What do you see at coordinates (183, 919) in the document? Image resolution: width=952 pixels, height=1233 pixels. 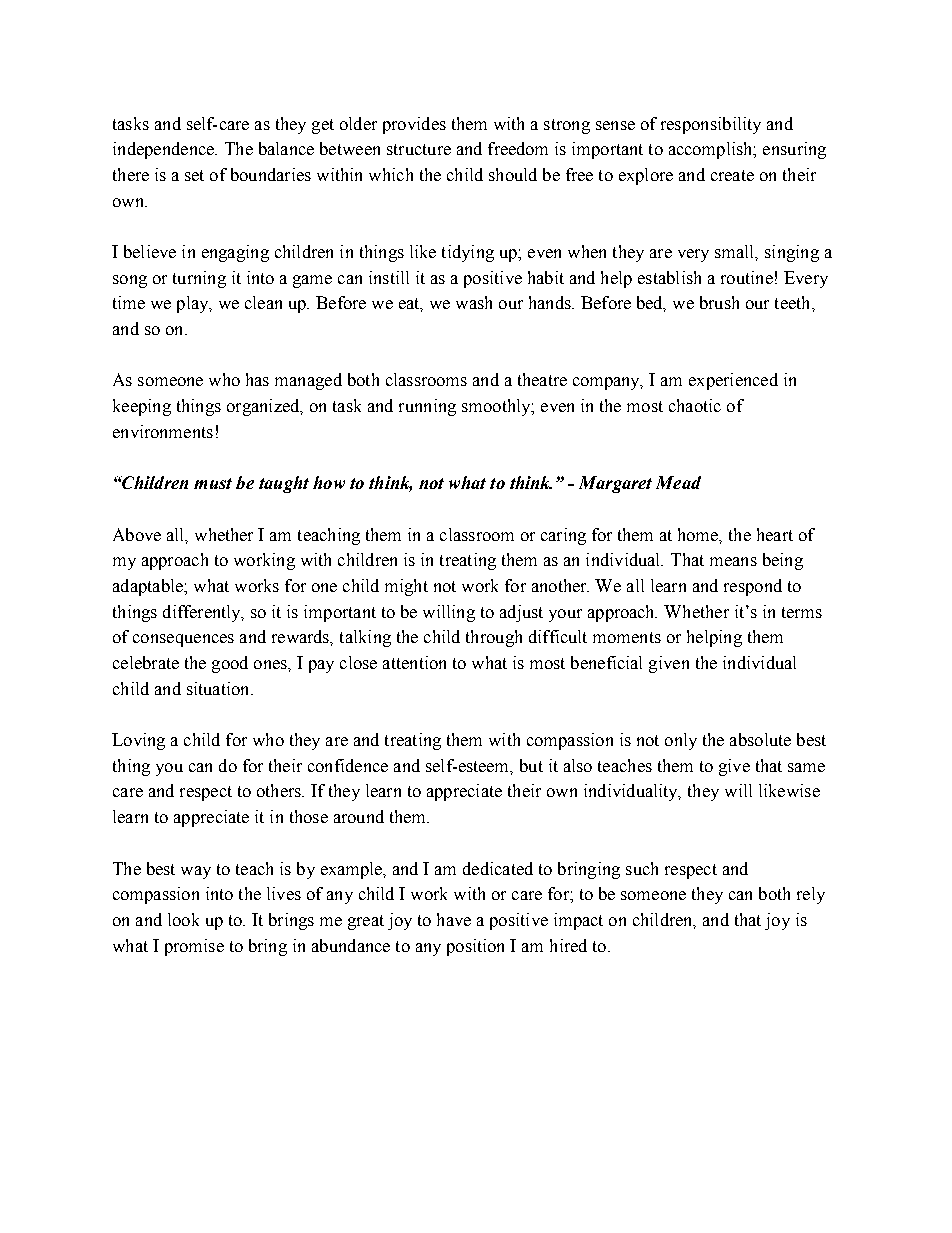 I see `look` at bounding box center [183, 919].
